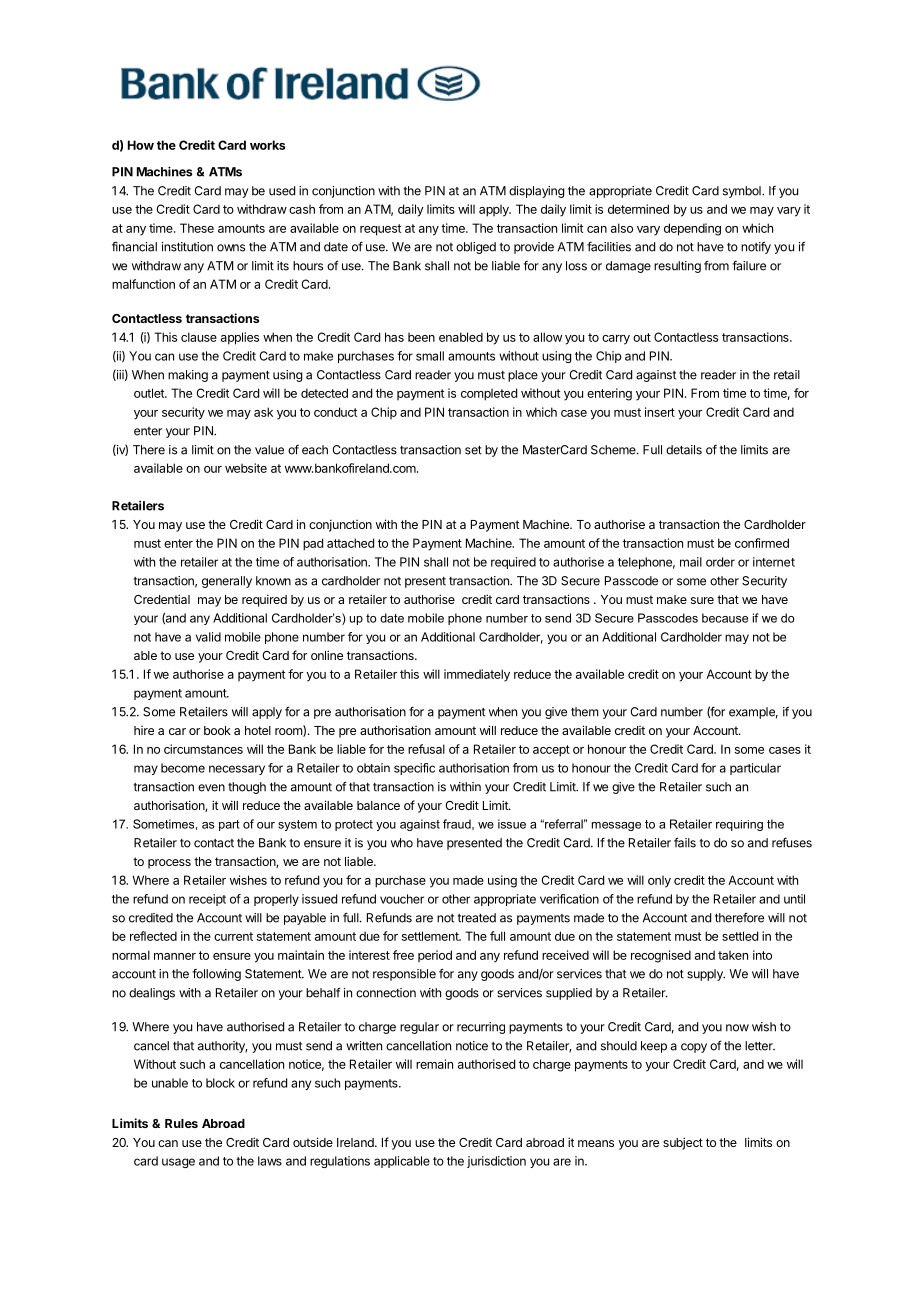 The height and width of the screenshot is (1308, 924). I want to click on jurisdiction, so click(496, 1162).
